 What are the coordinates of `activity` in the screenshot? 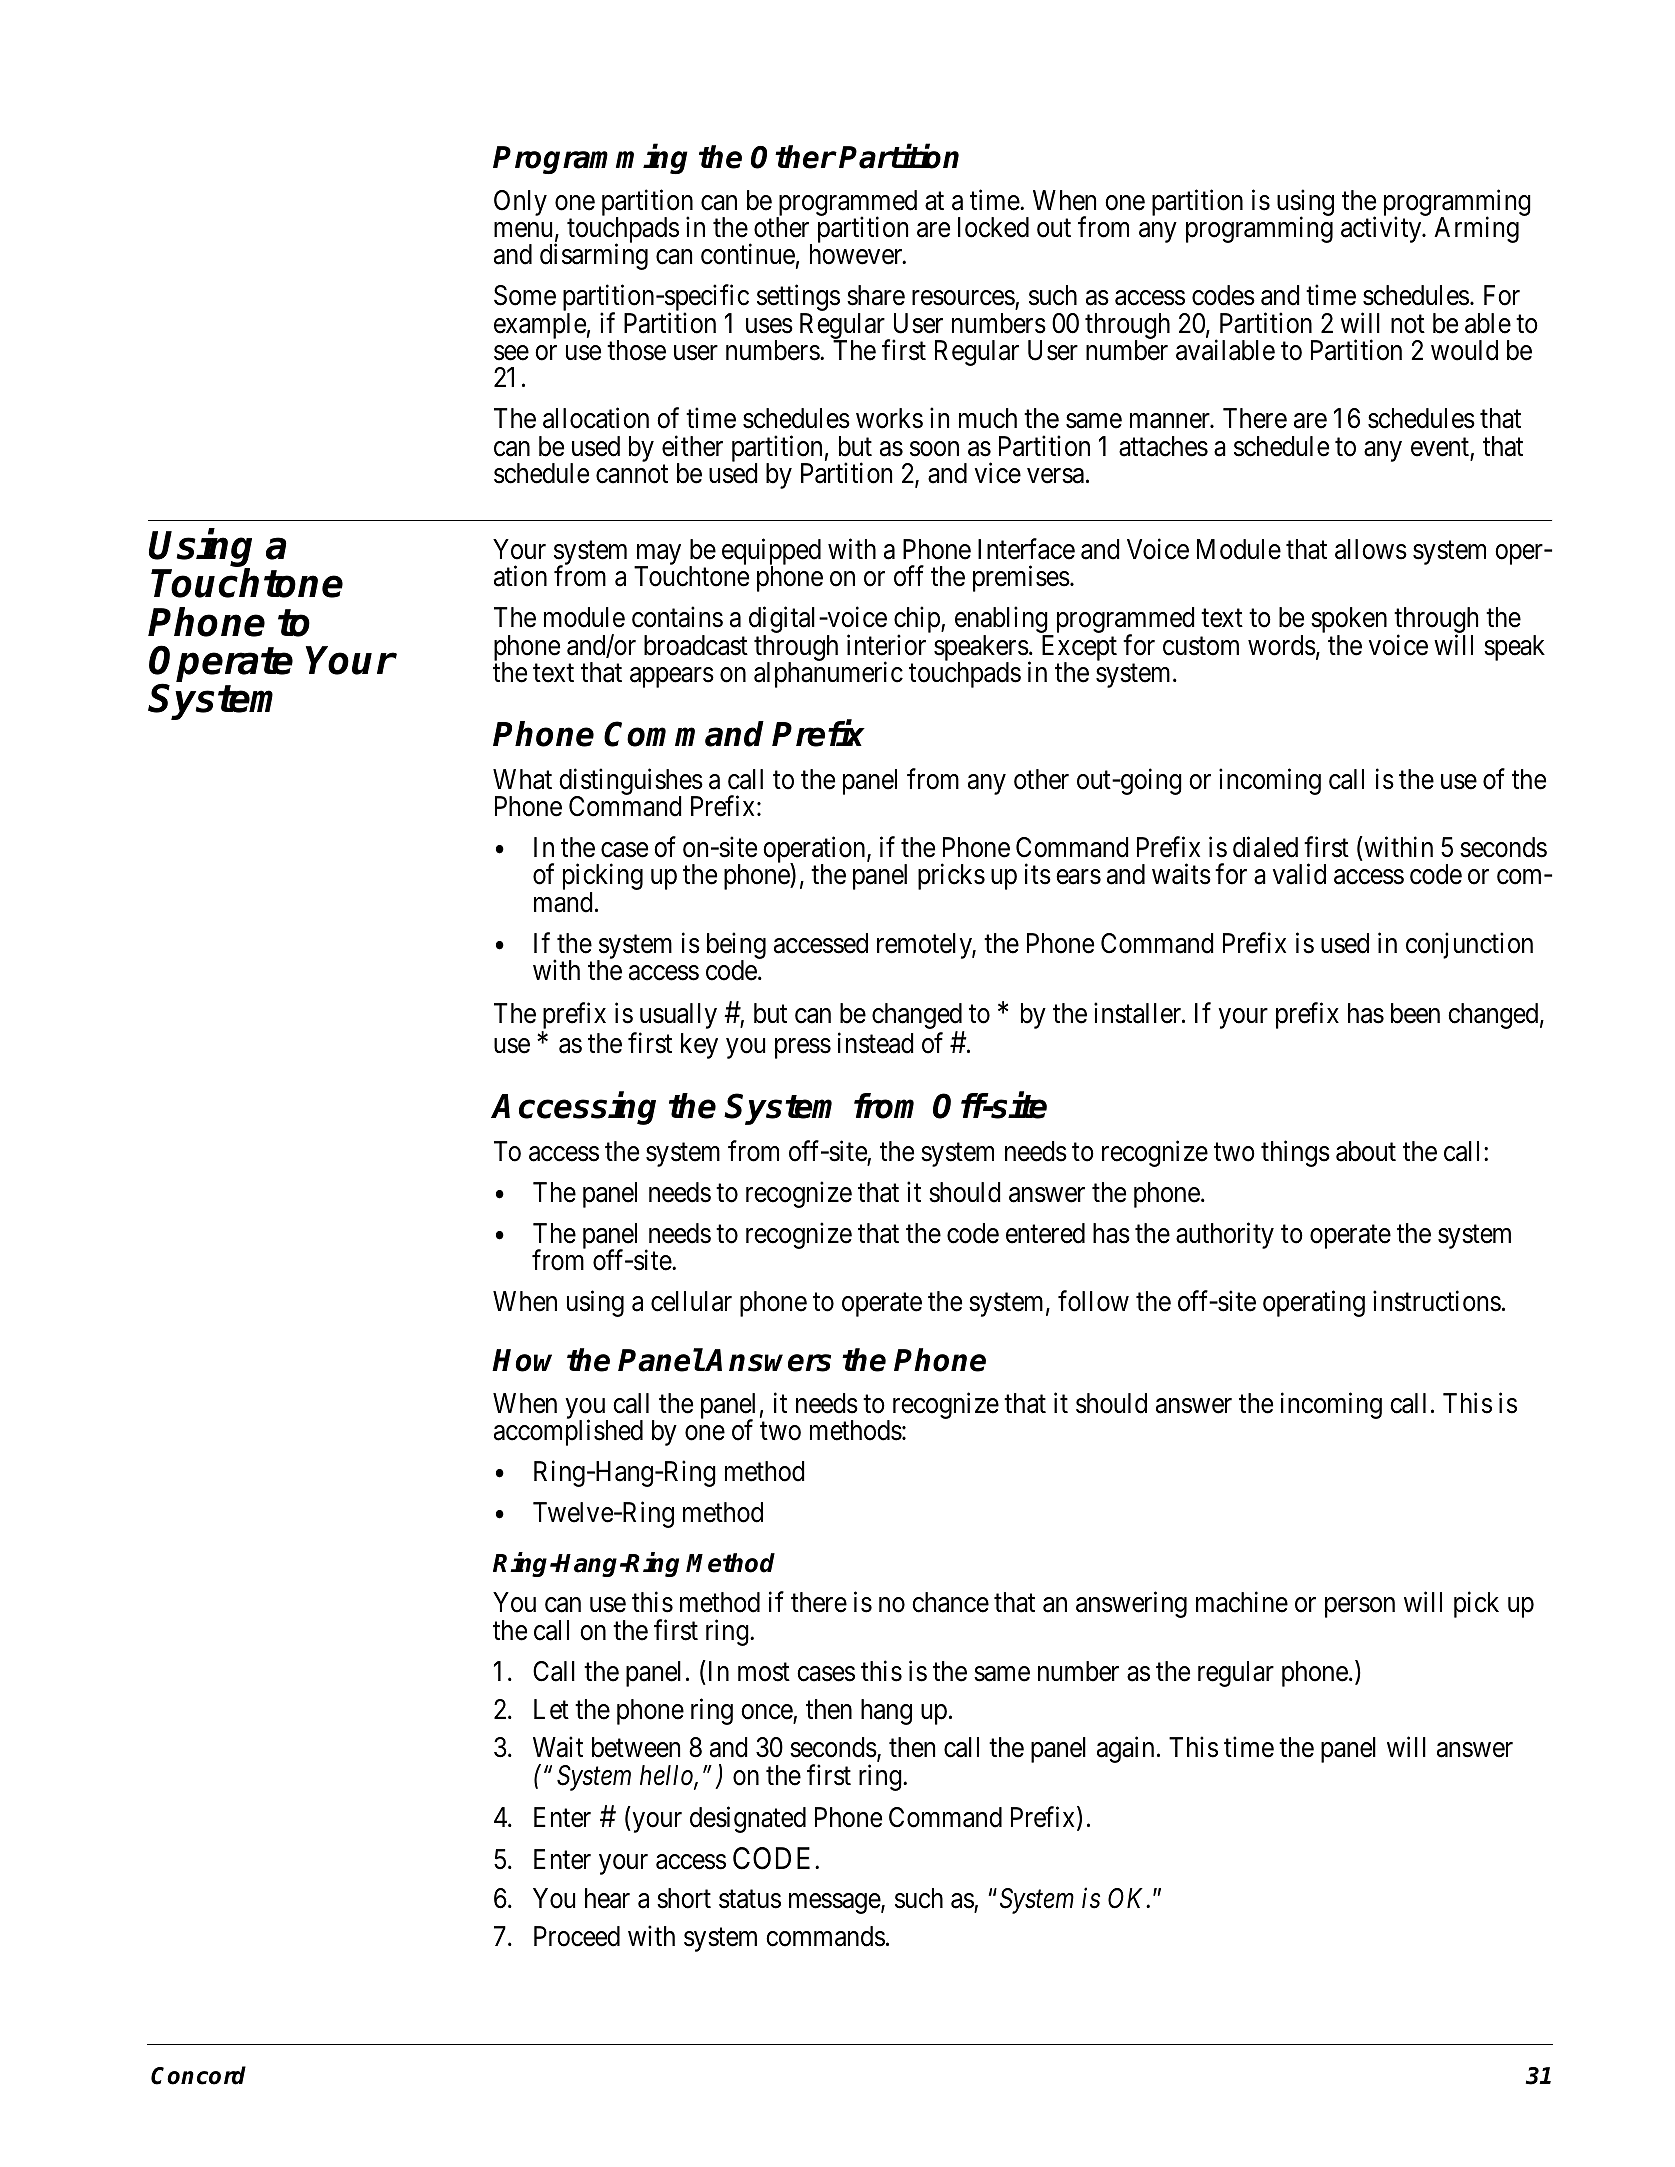 It's located at (1382, 229).
